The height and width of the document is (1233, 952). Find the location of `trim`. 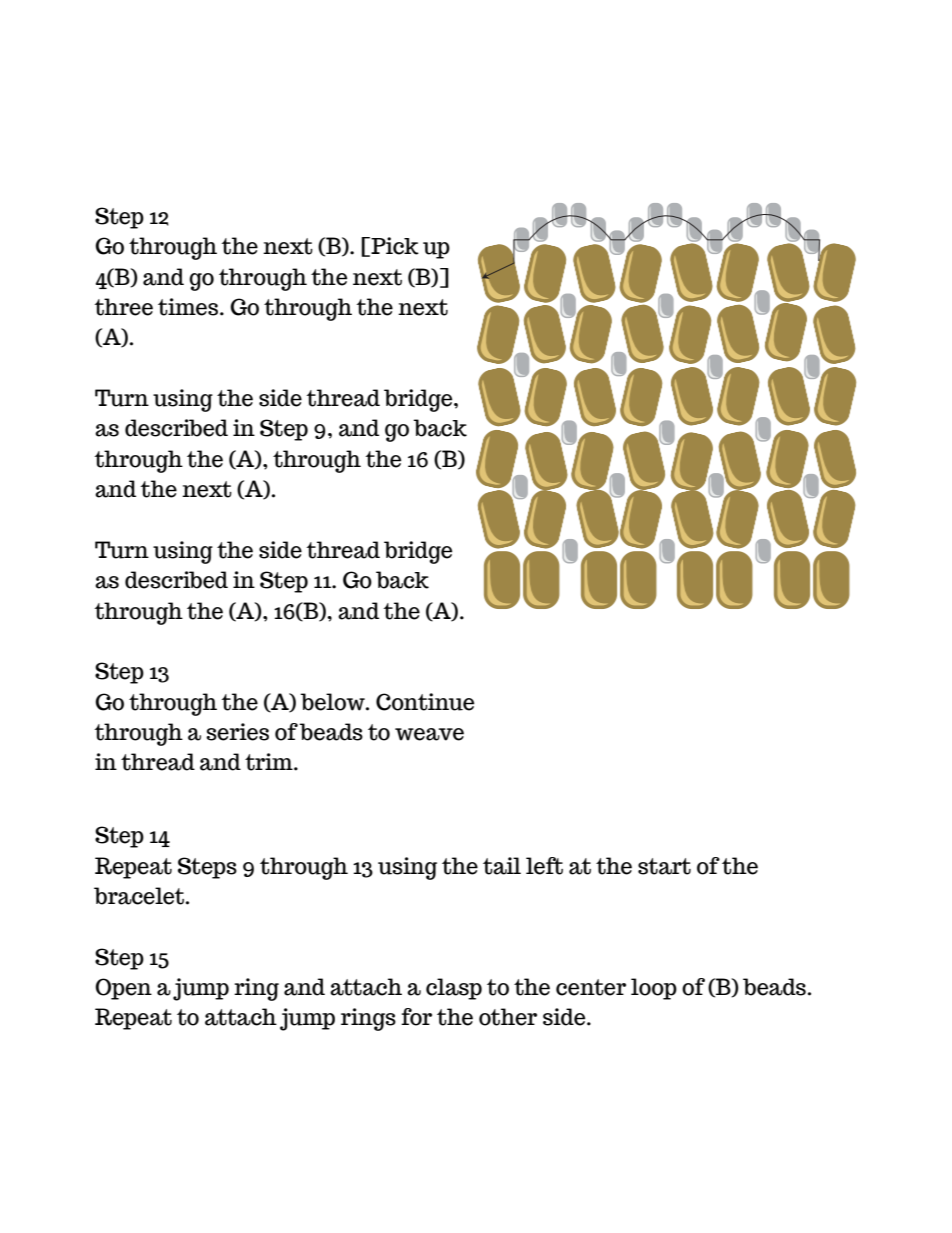

trim is located at coordinates (270, 762).
